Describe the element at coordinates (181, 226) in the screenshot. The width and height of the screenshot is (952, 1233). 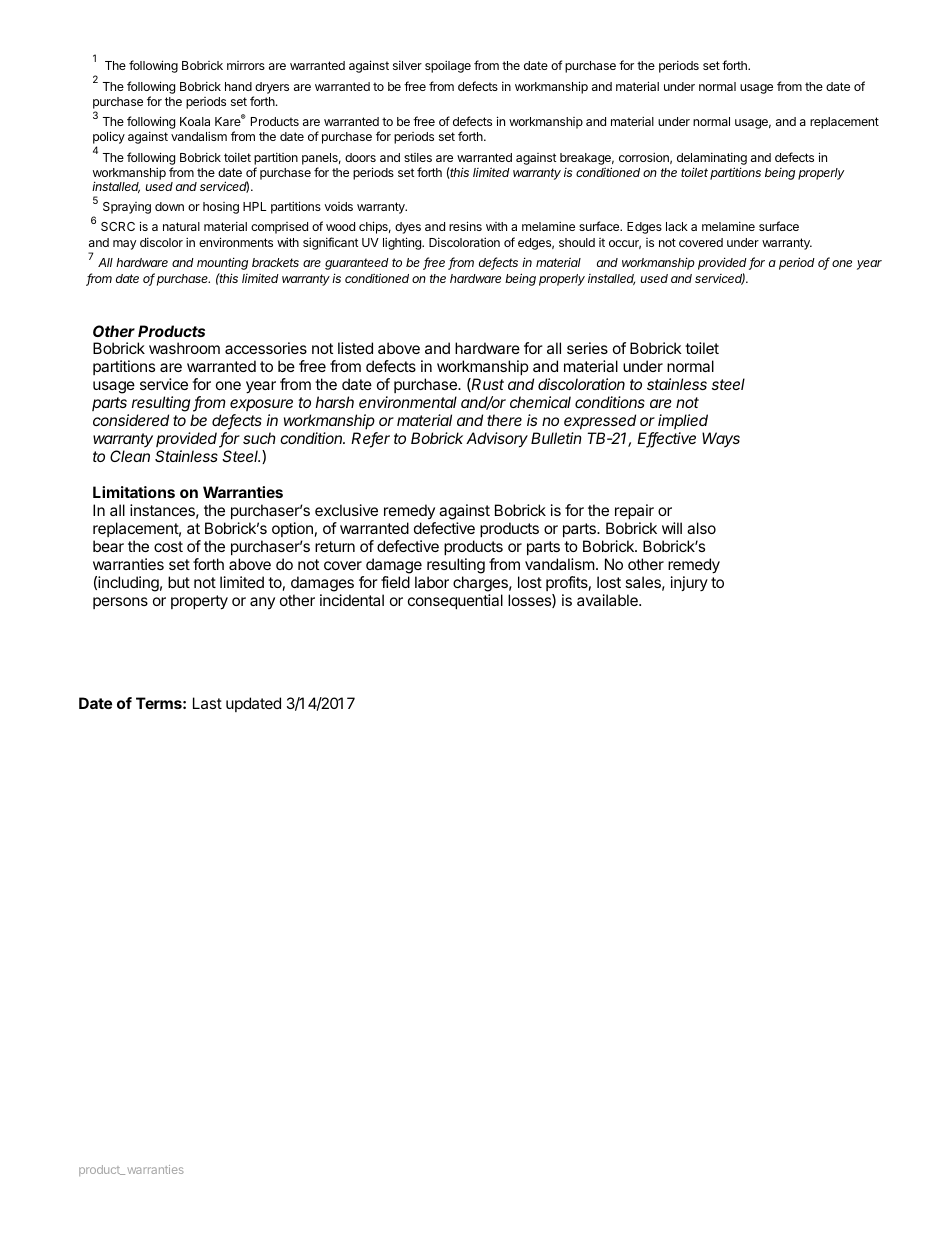
I see `natural` at that location.
